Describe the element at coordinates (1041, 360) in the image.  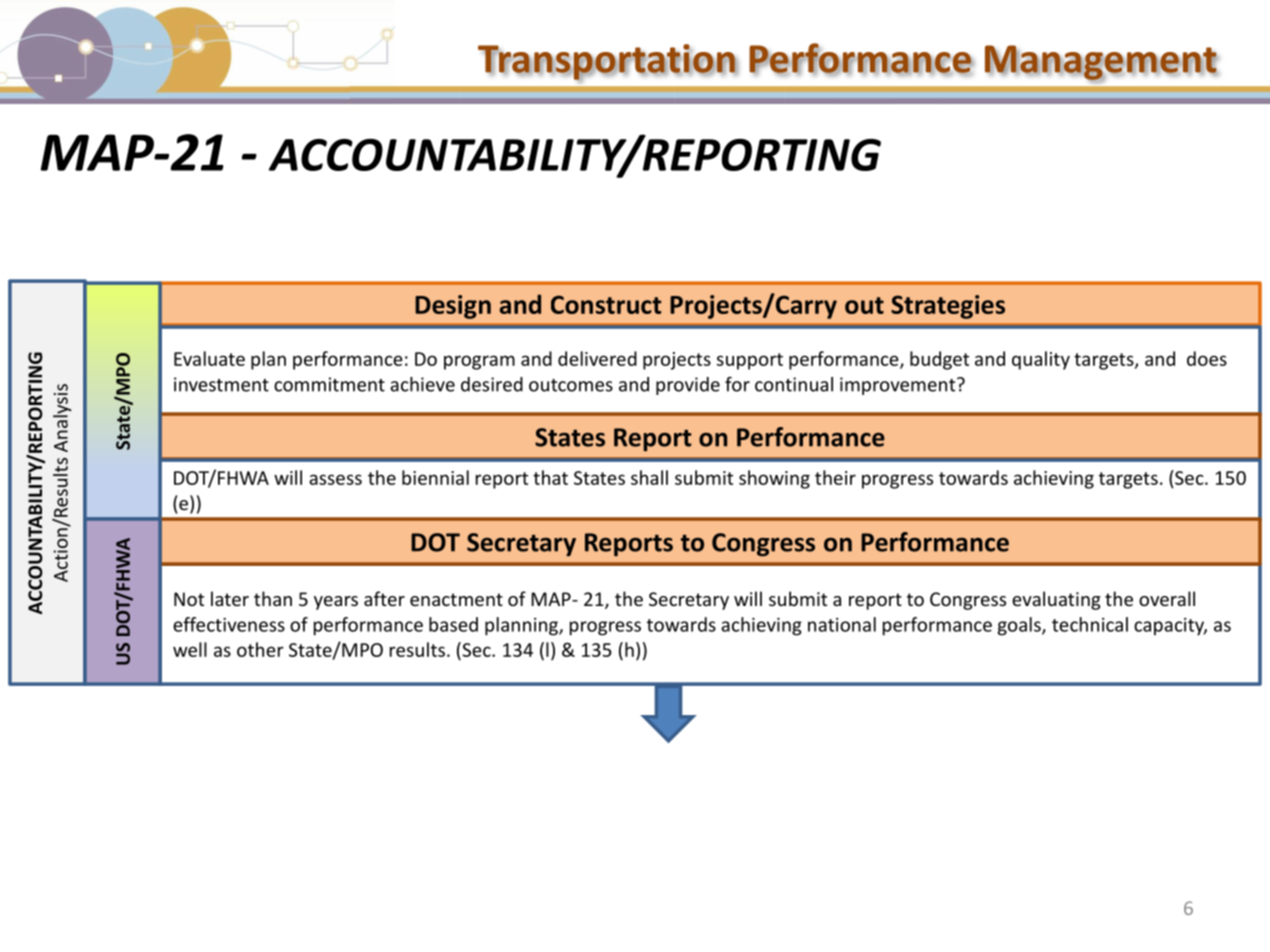
I see `quality` at that location.
